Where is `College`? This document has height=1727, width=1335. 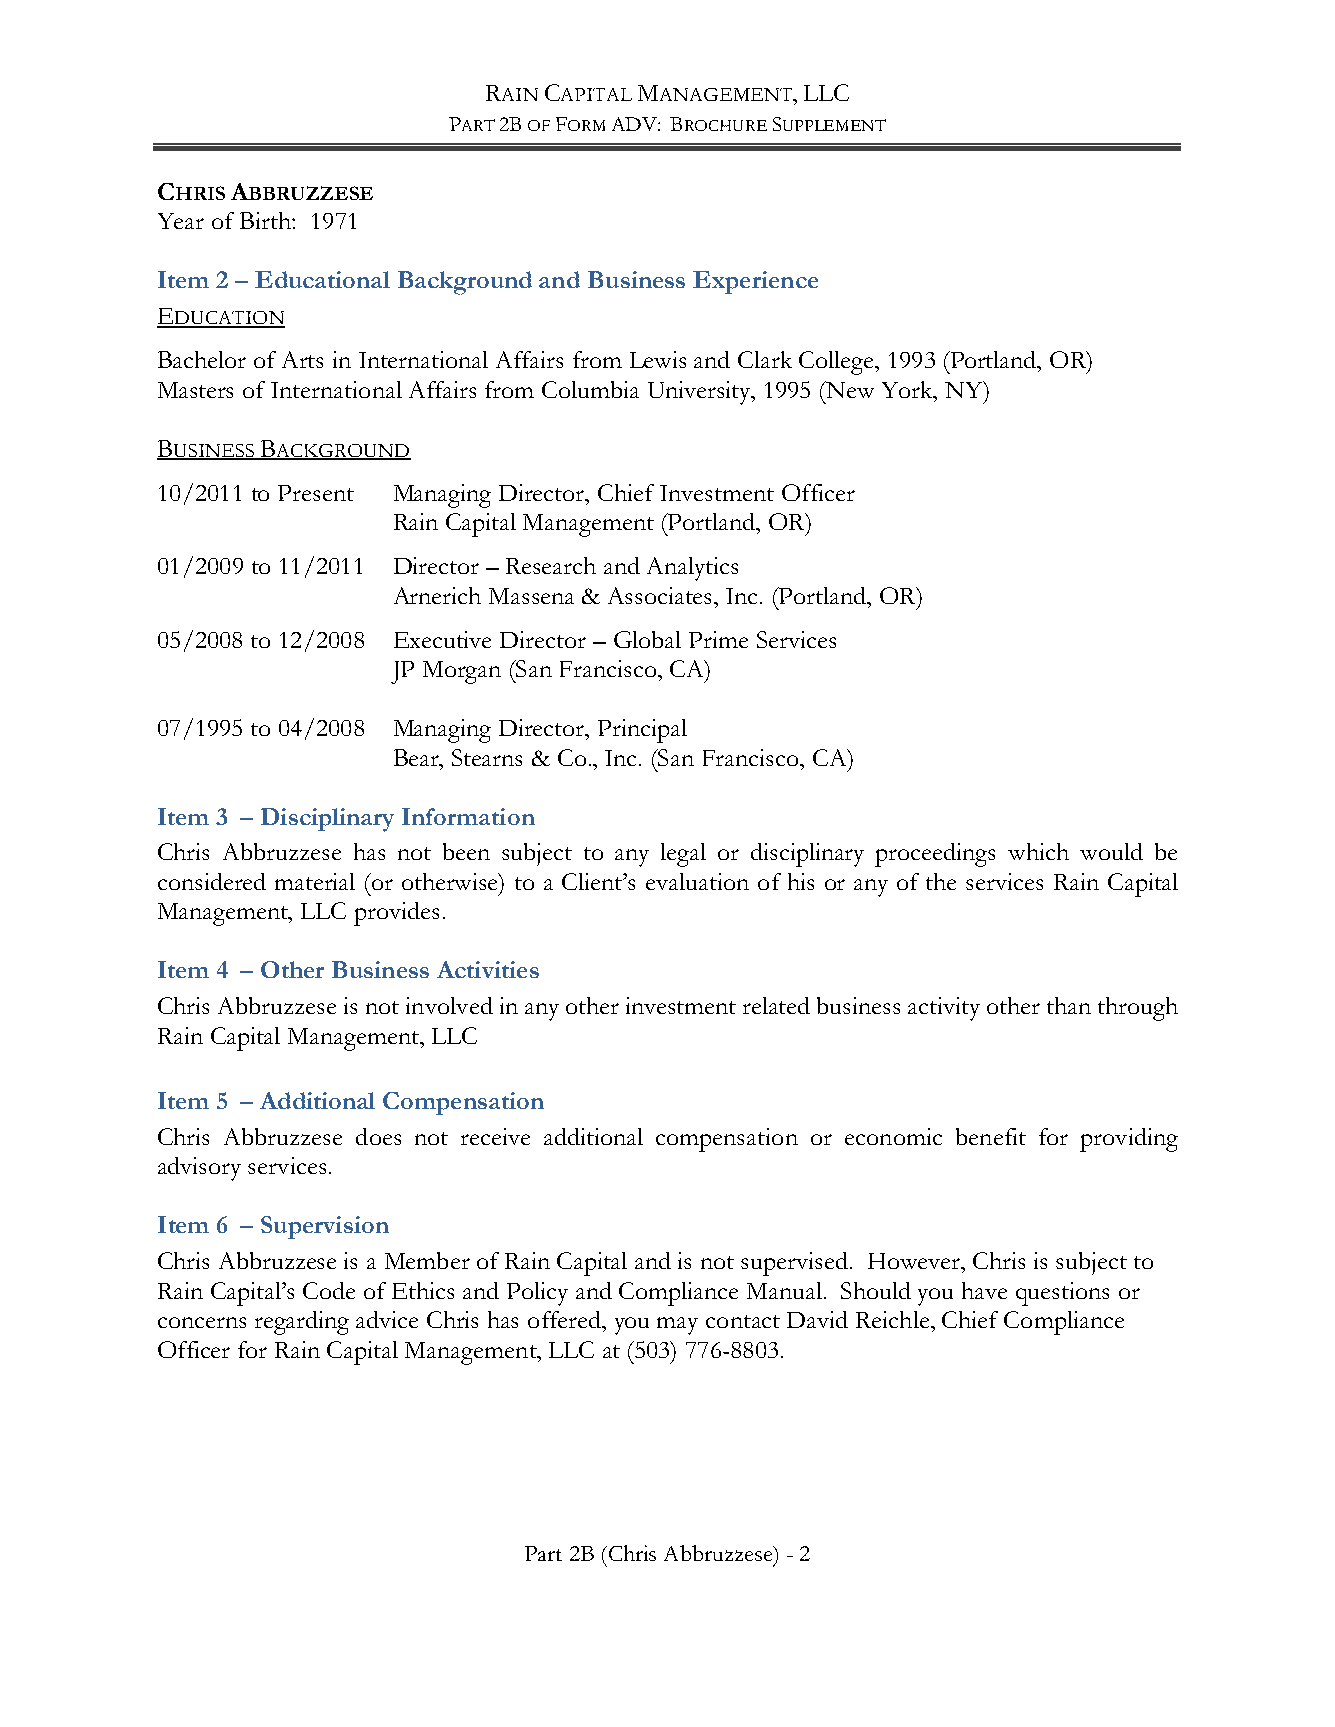
College is located at coordinates (837, 363).
